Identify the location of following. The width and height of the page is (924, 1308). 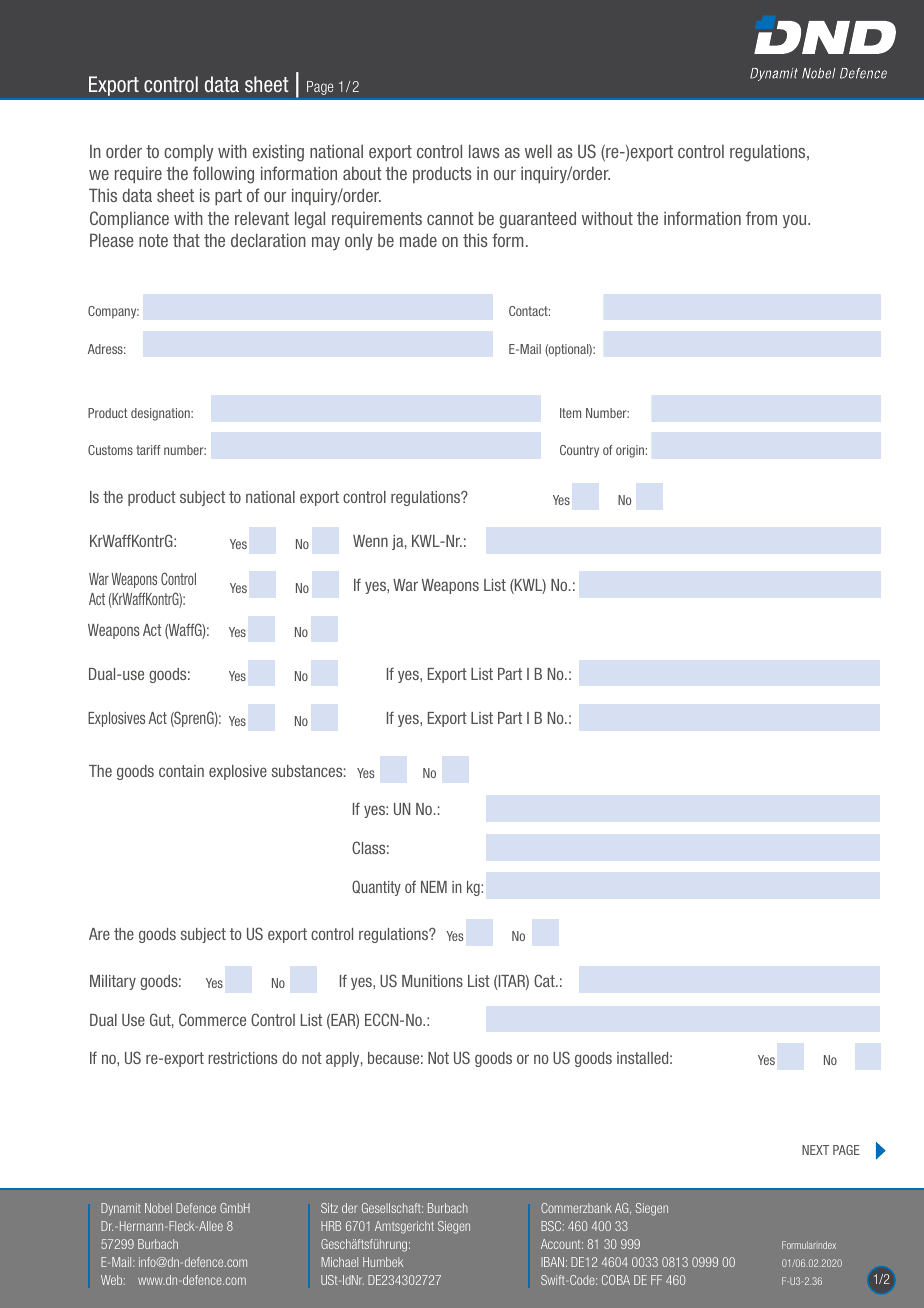
(223, 175).
